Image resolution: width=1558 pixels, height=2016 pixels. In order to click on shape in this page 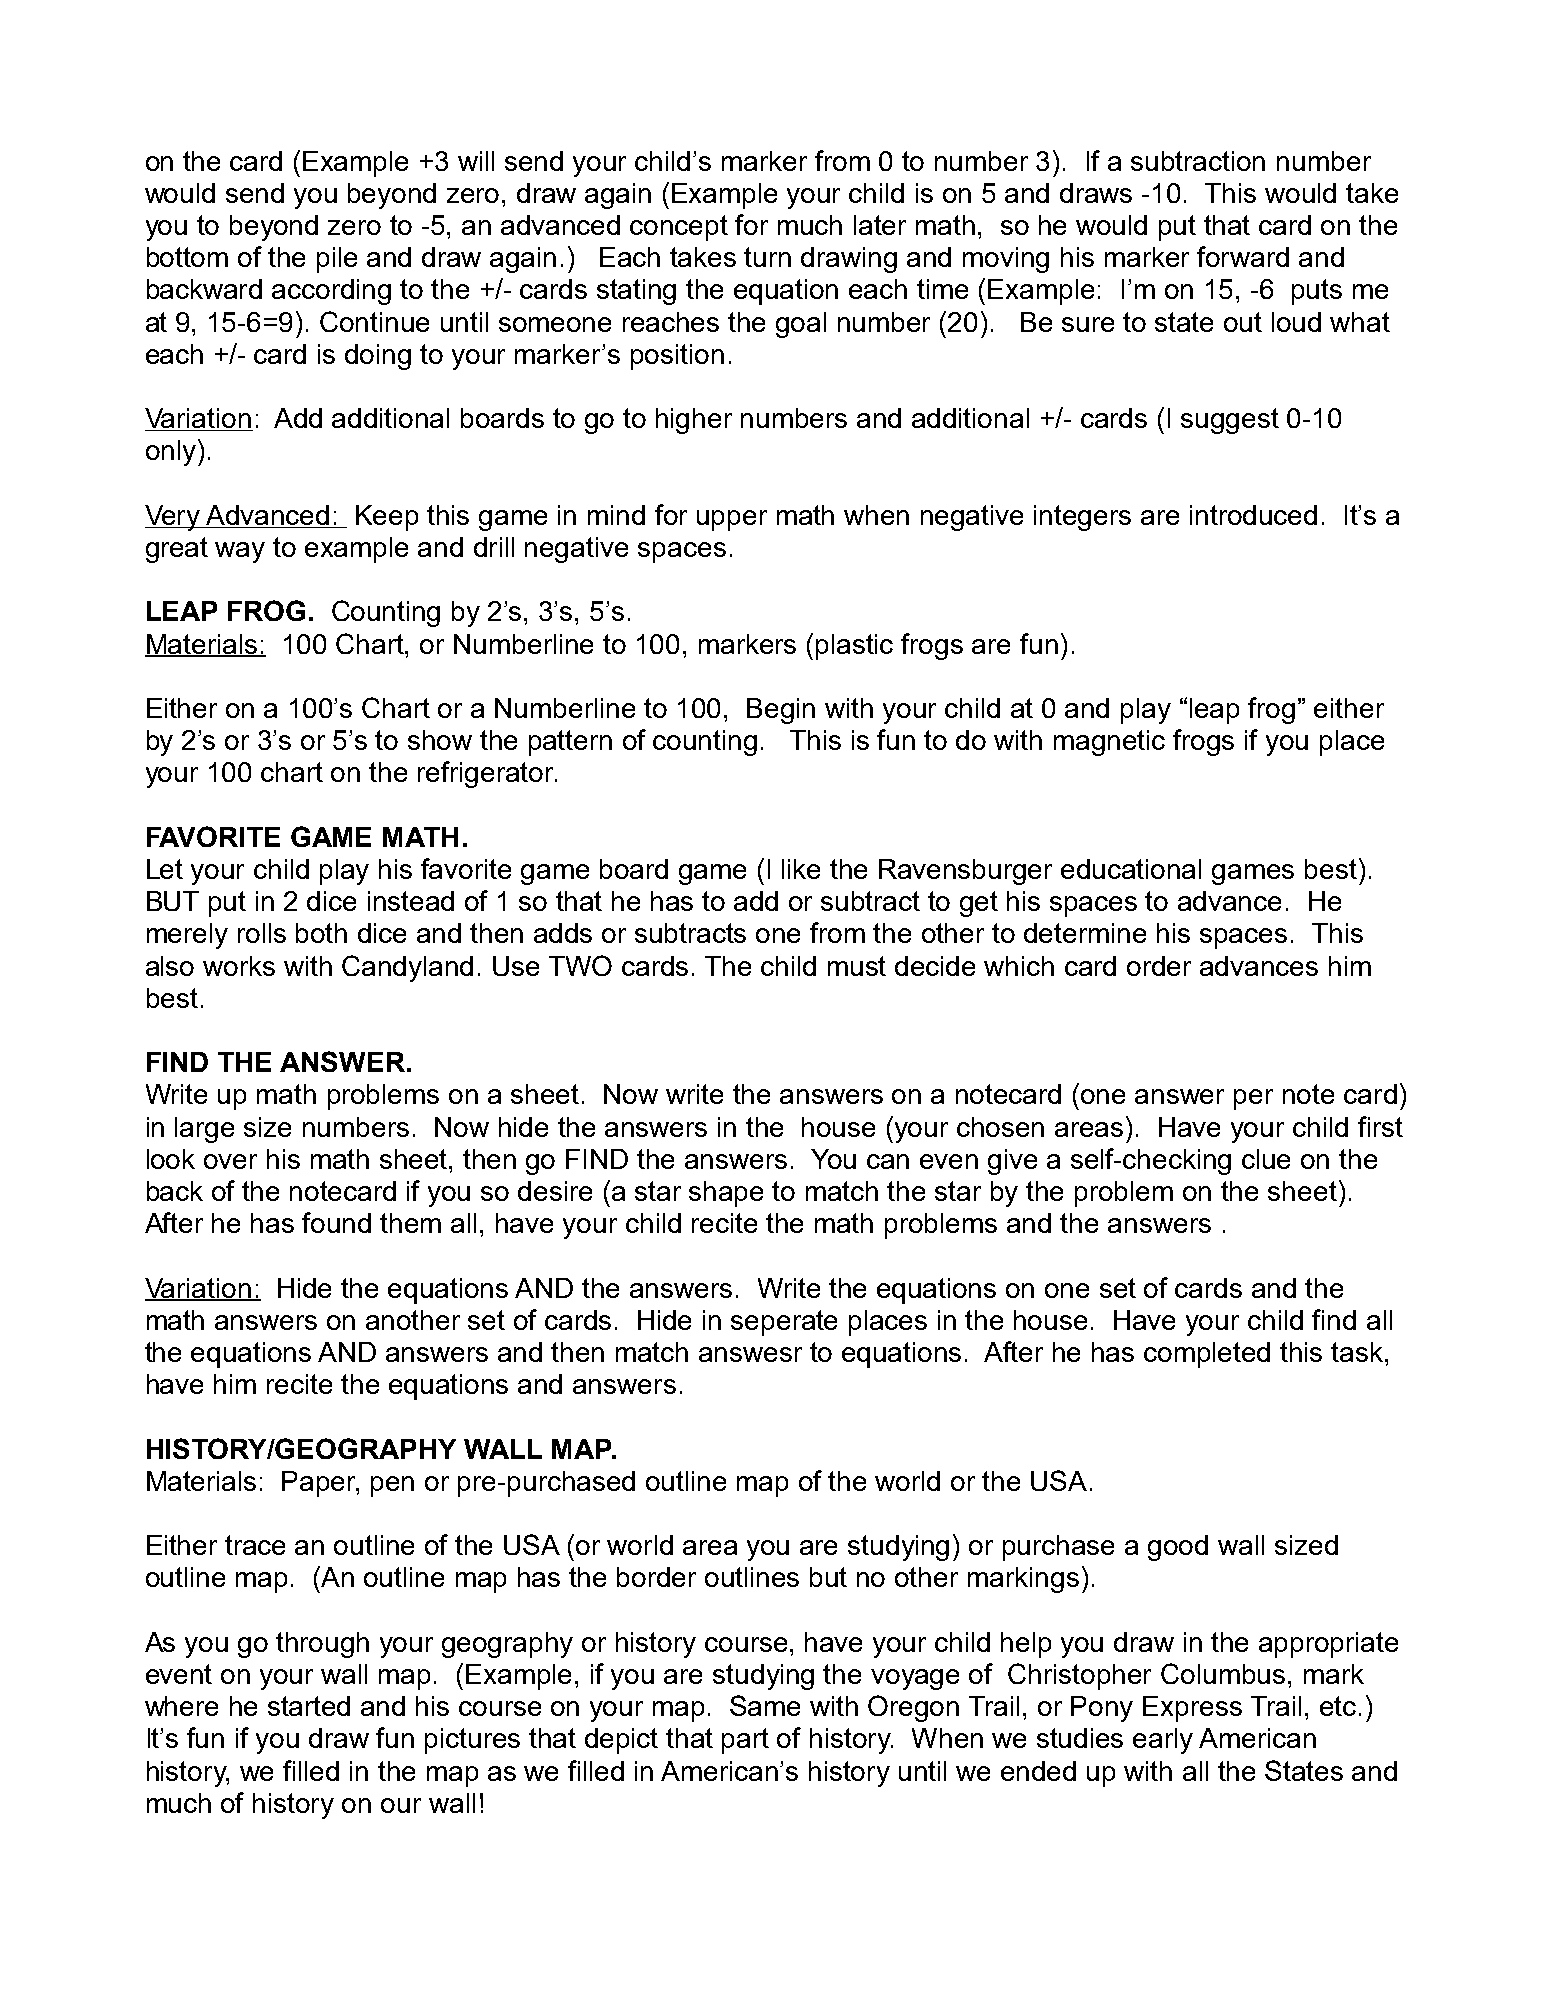, I will do `click(726, 1194)`.
